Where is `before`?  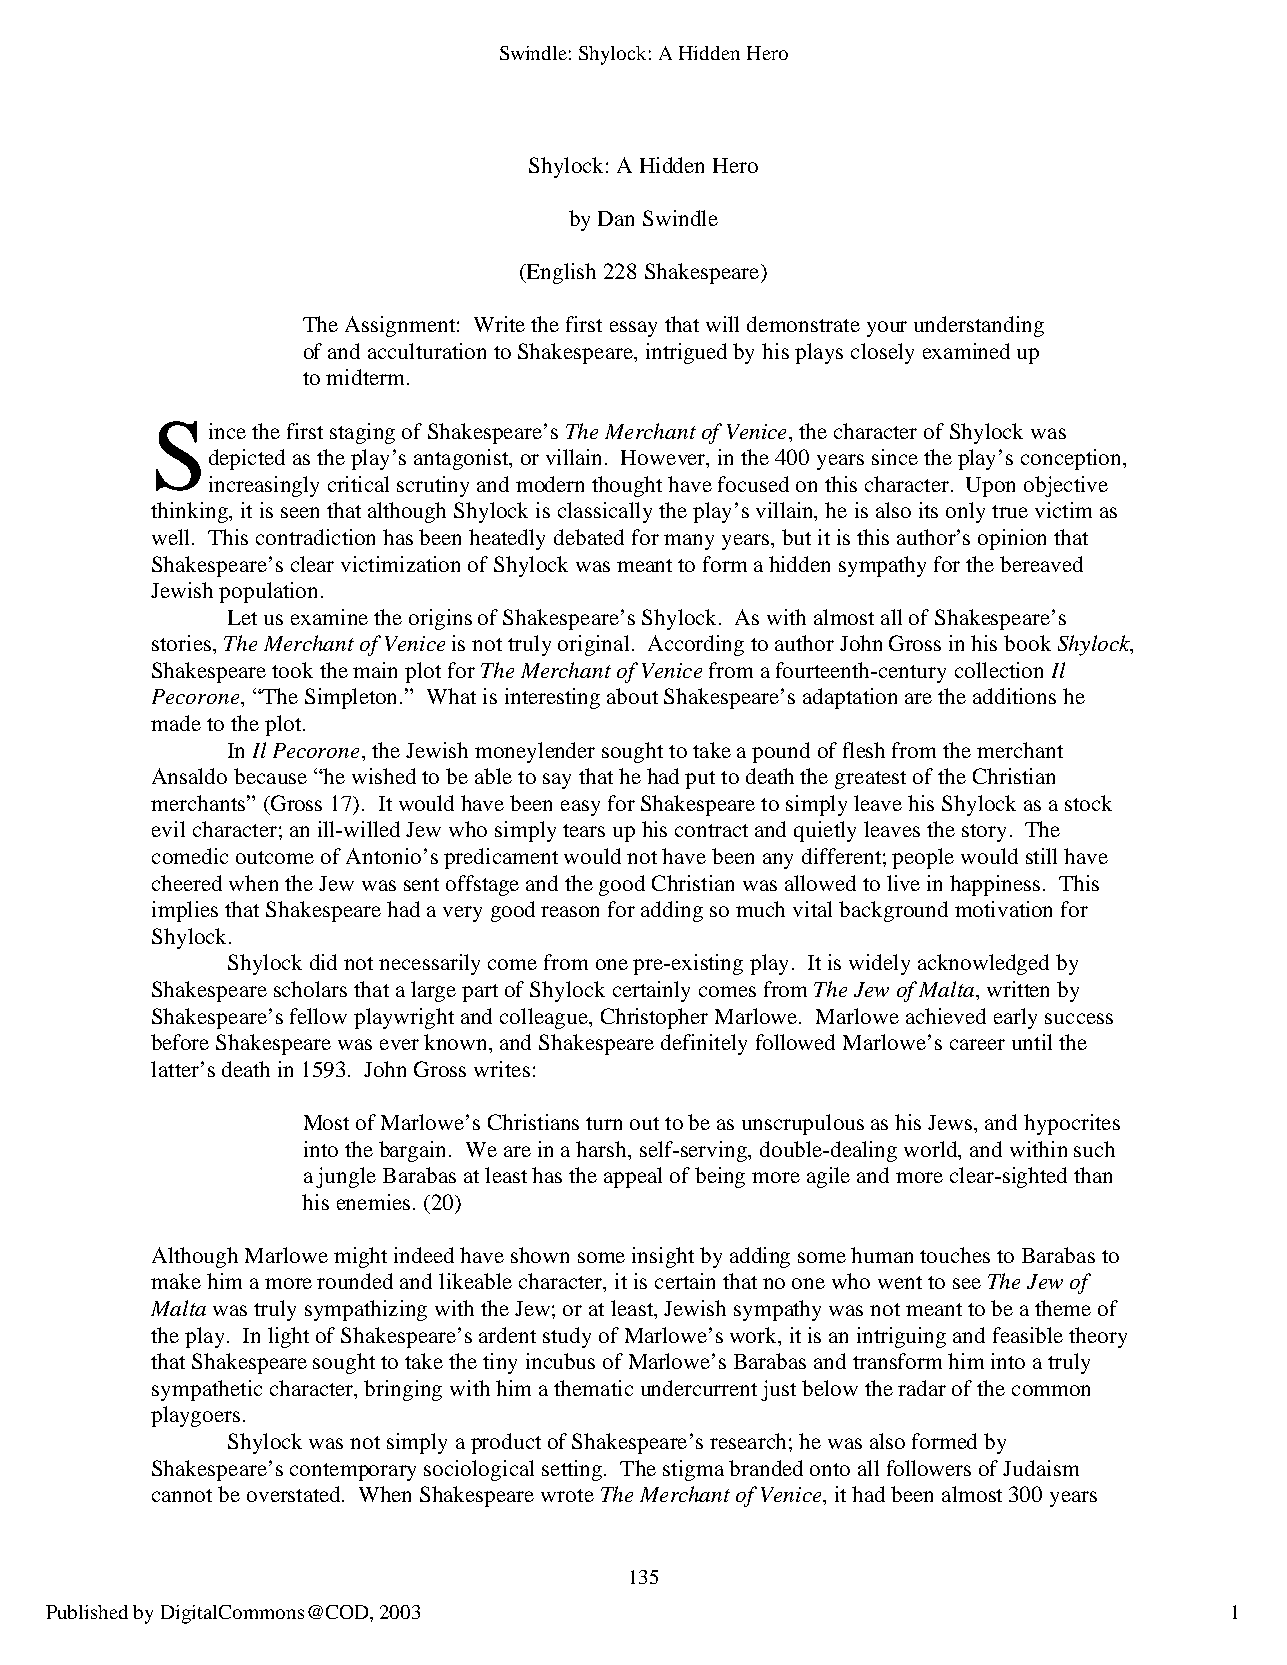 before is located at coordinates (180, 1042).
